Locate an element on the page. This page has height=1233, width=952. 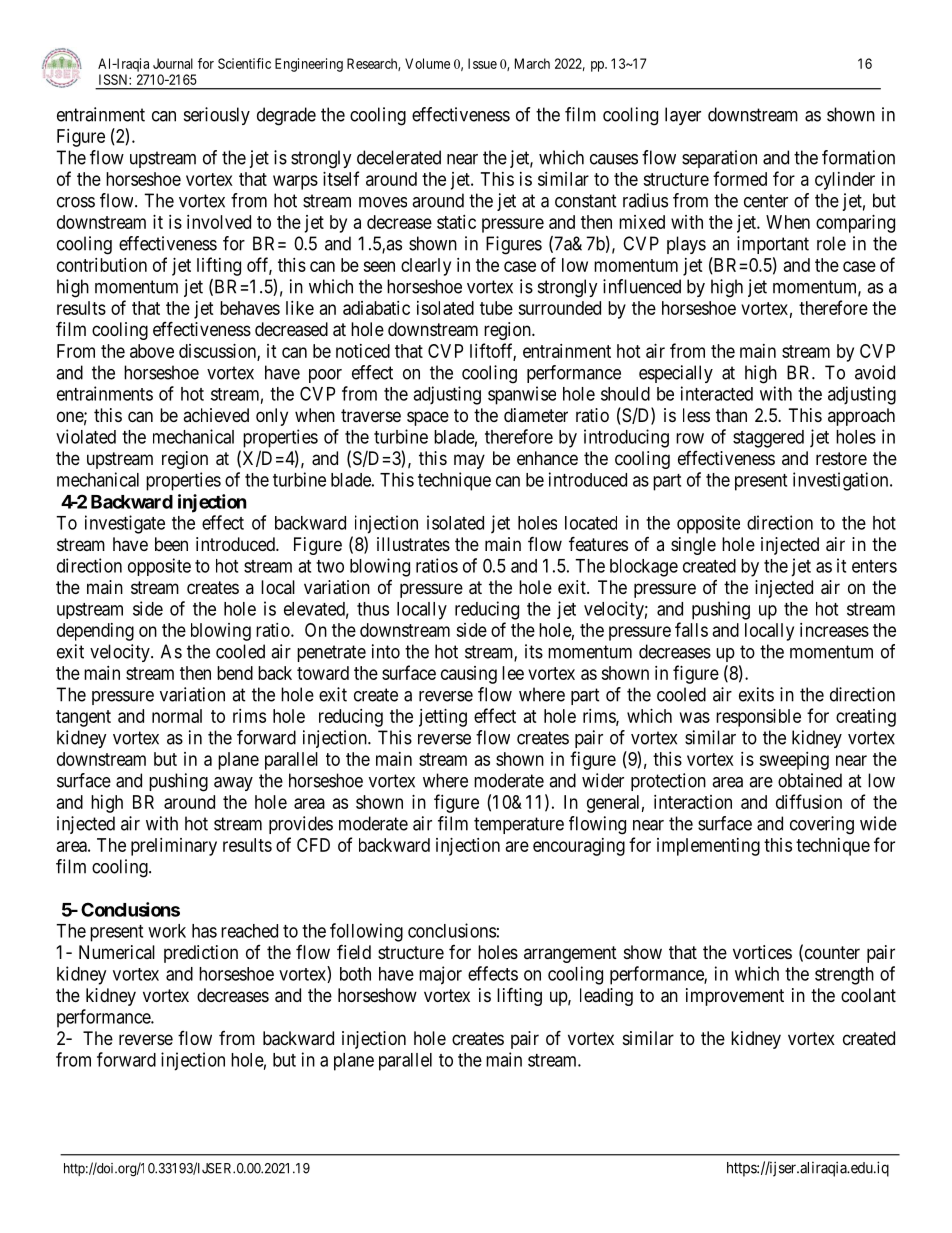
Journal is located at coordinates (173, 63).
